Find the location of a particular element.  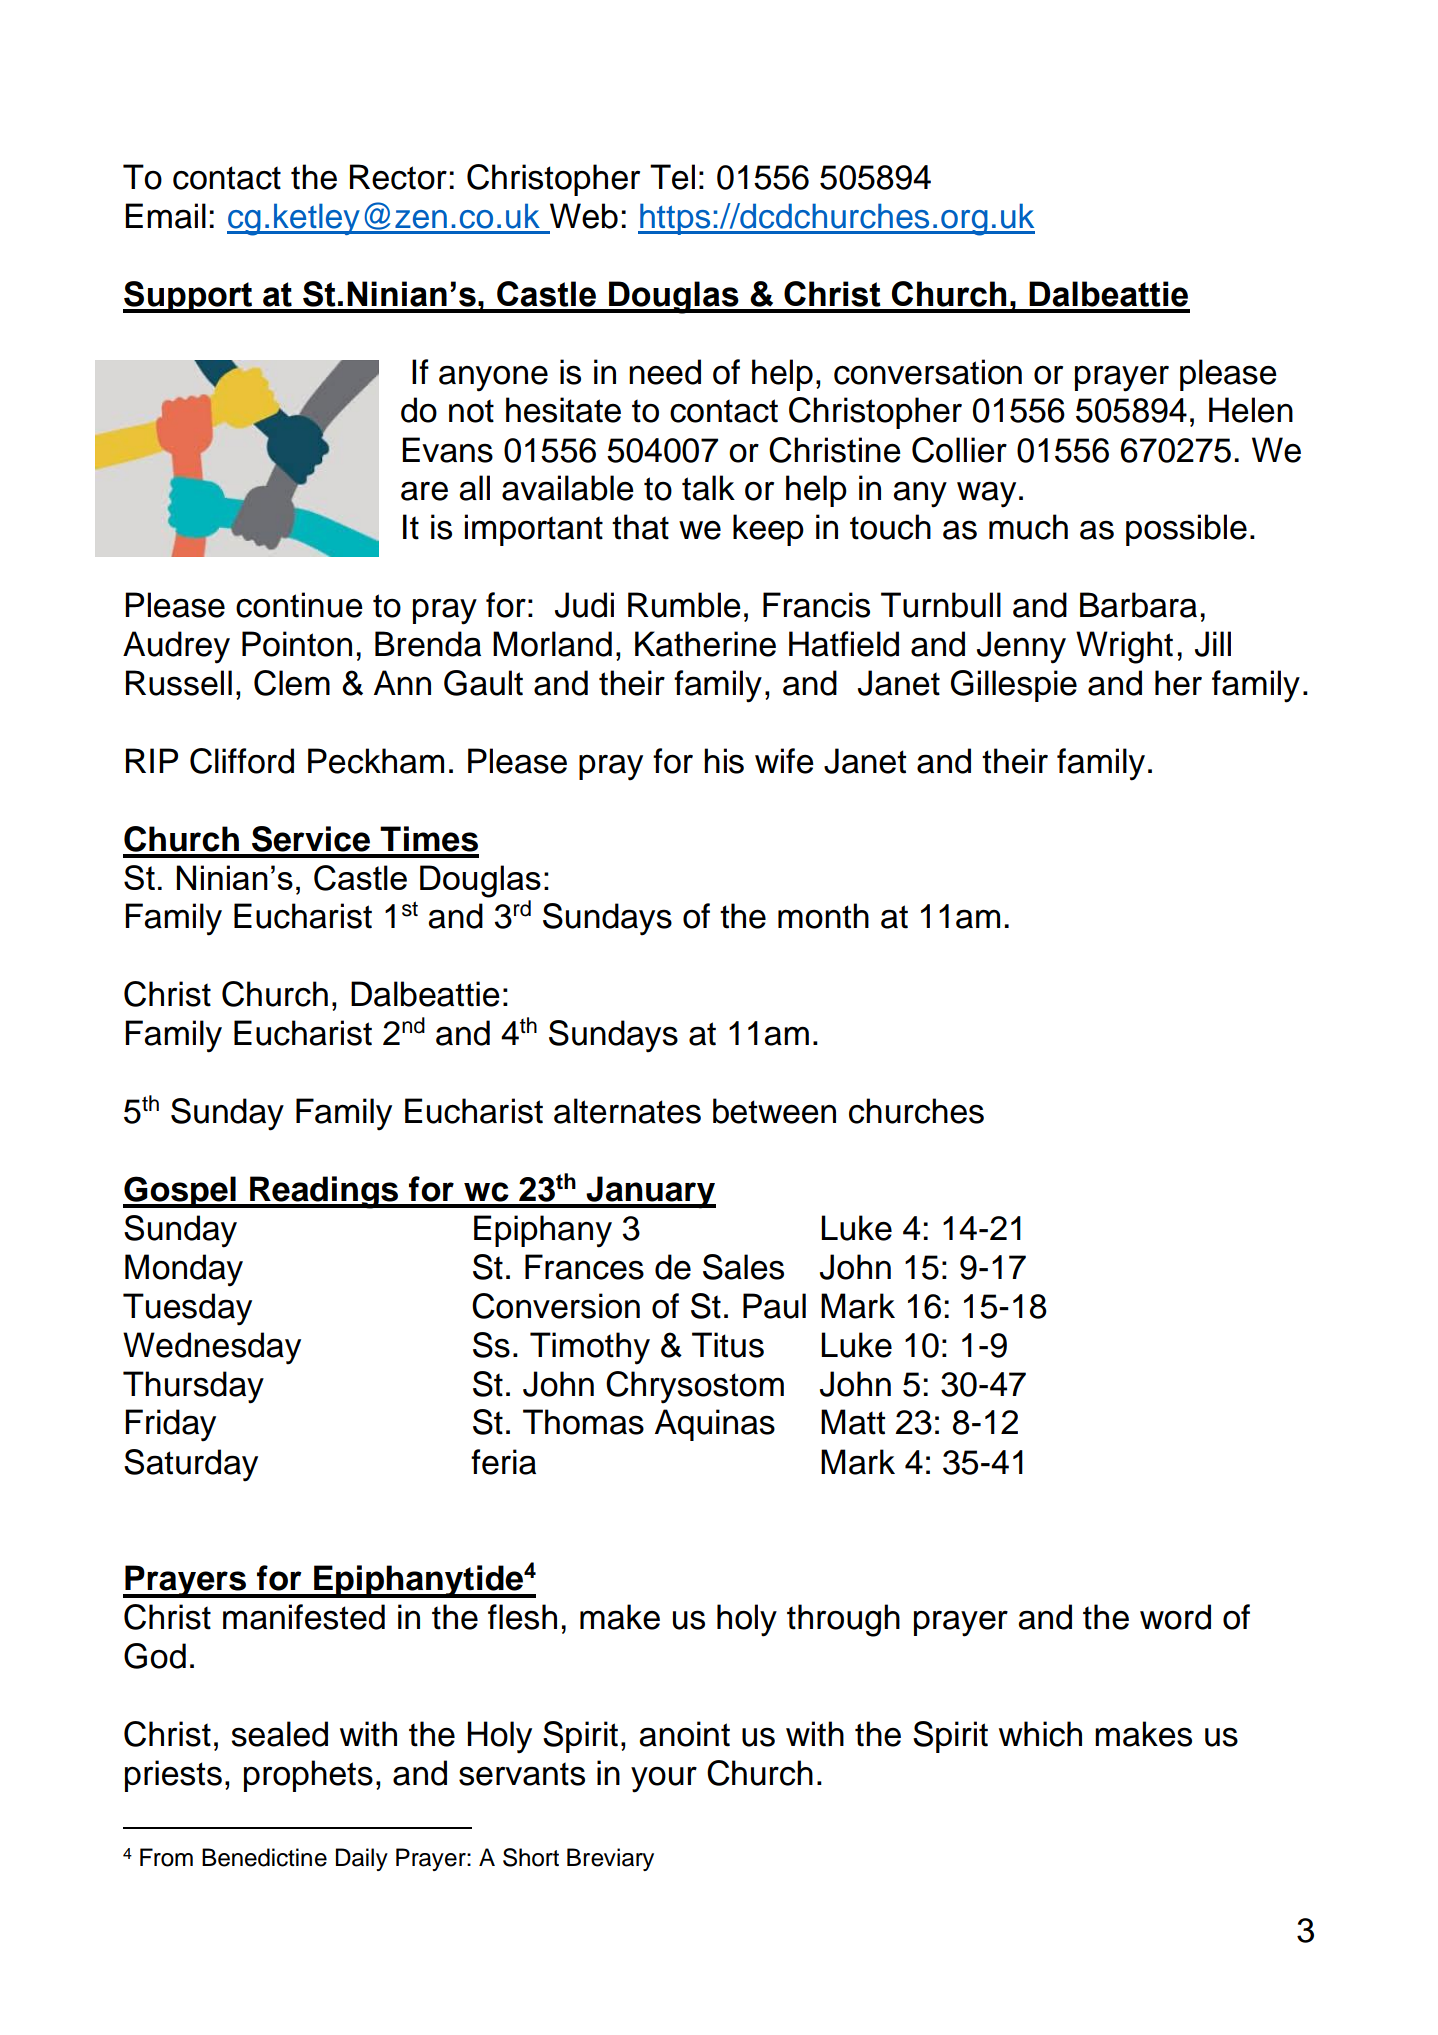

Email is located at coordinates (165, 216).
